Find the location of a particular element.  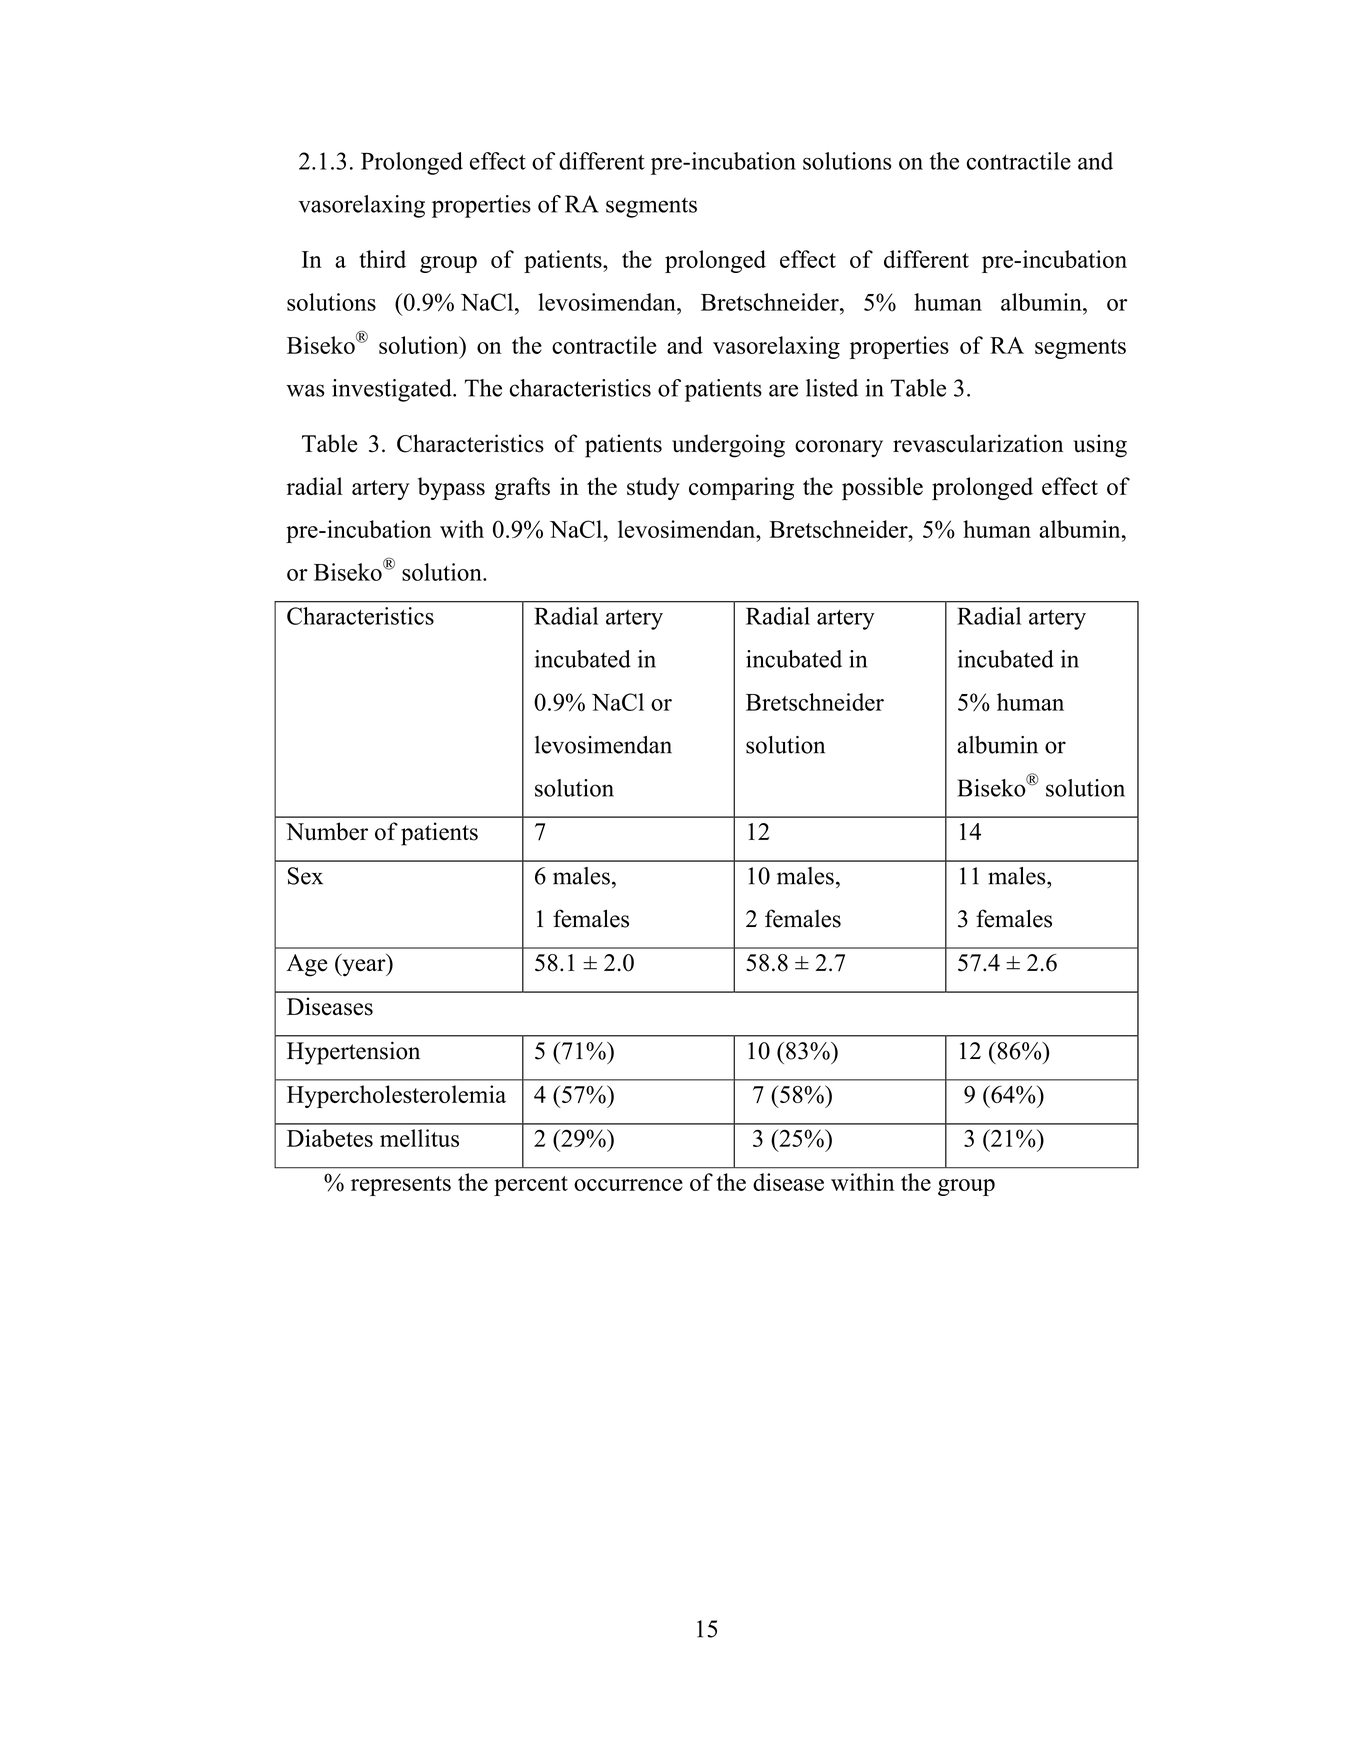

third is located at coordinates (382, 259).
